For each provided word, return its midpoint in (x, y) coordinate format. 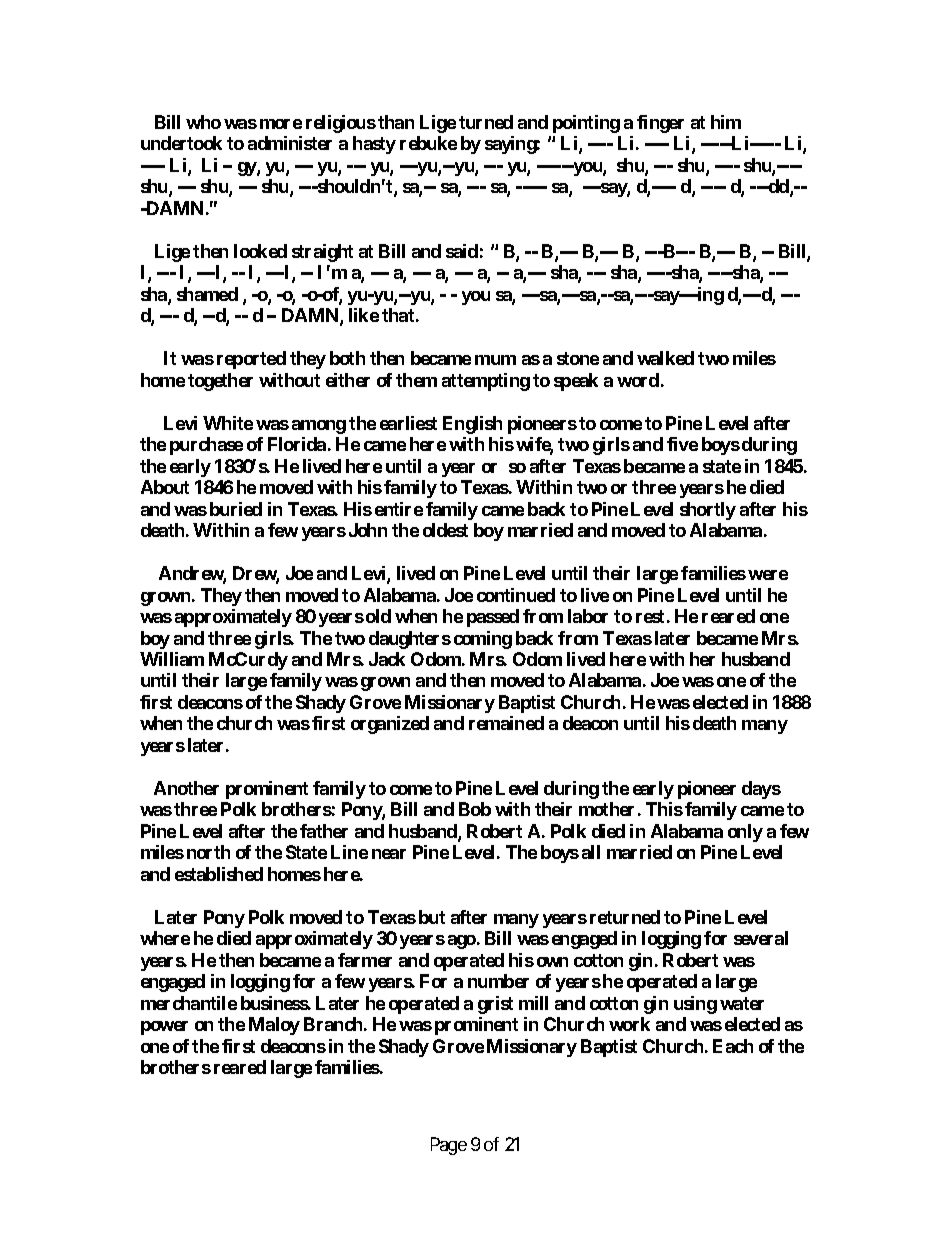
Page (449, 1146)
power (164, 1028)
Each (733, 1046)
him (726, 122)
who (203, 122)
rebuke (428, 143)
